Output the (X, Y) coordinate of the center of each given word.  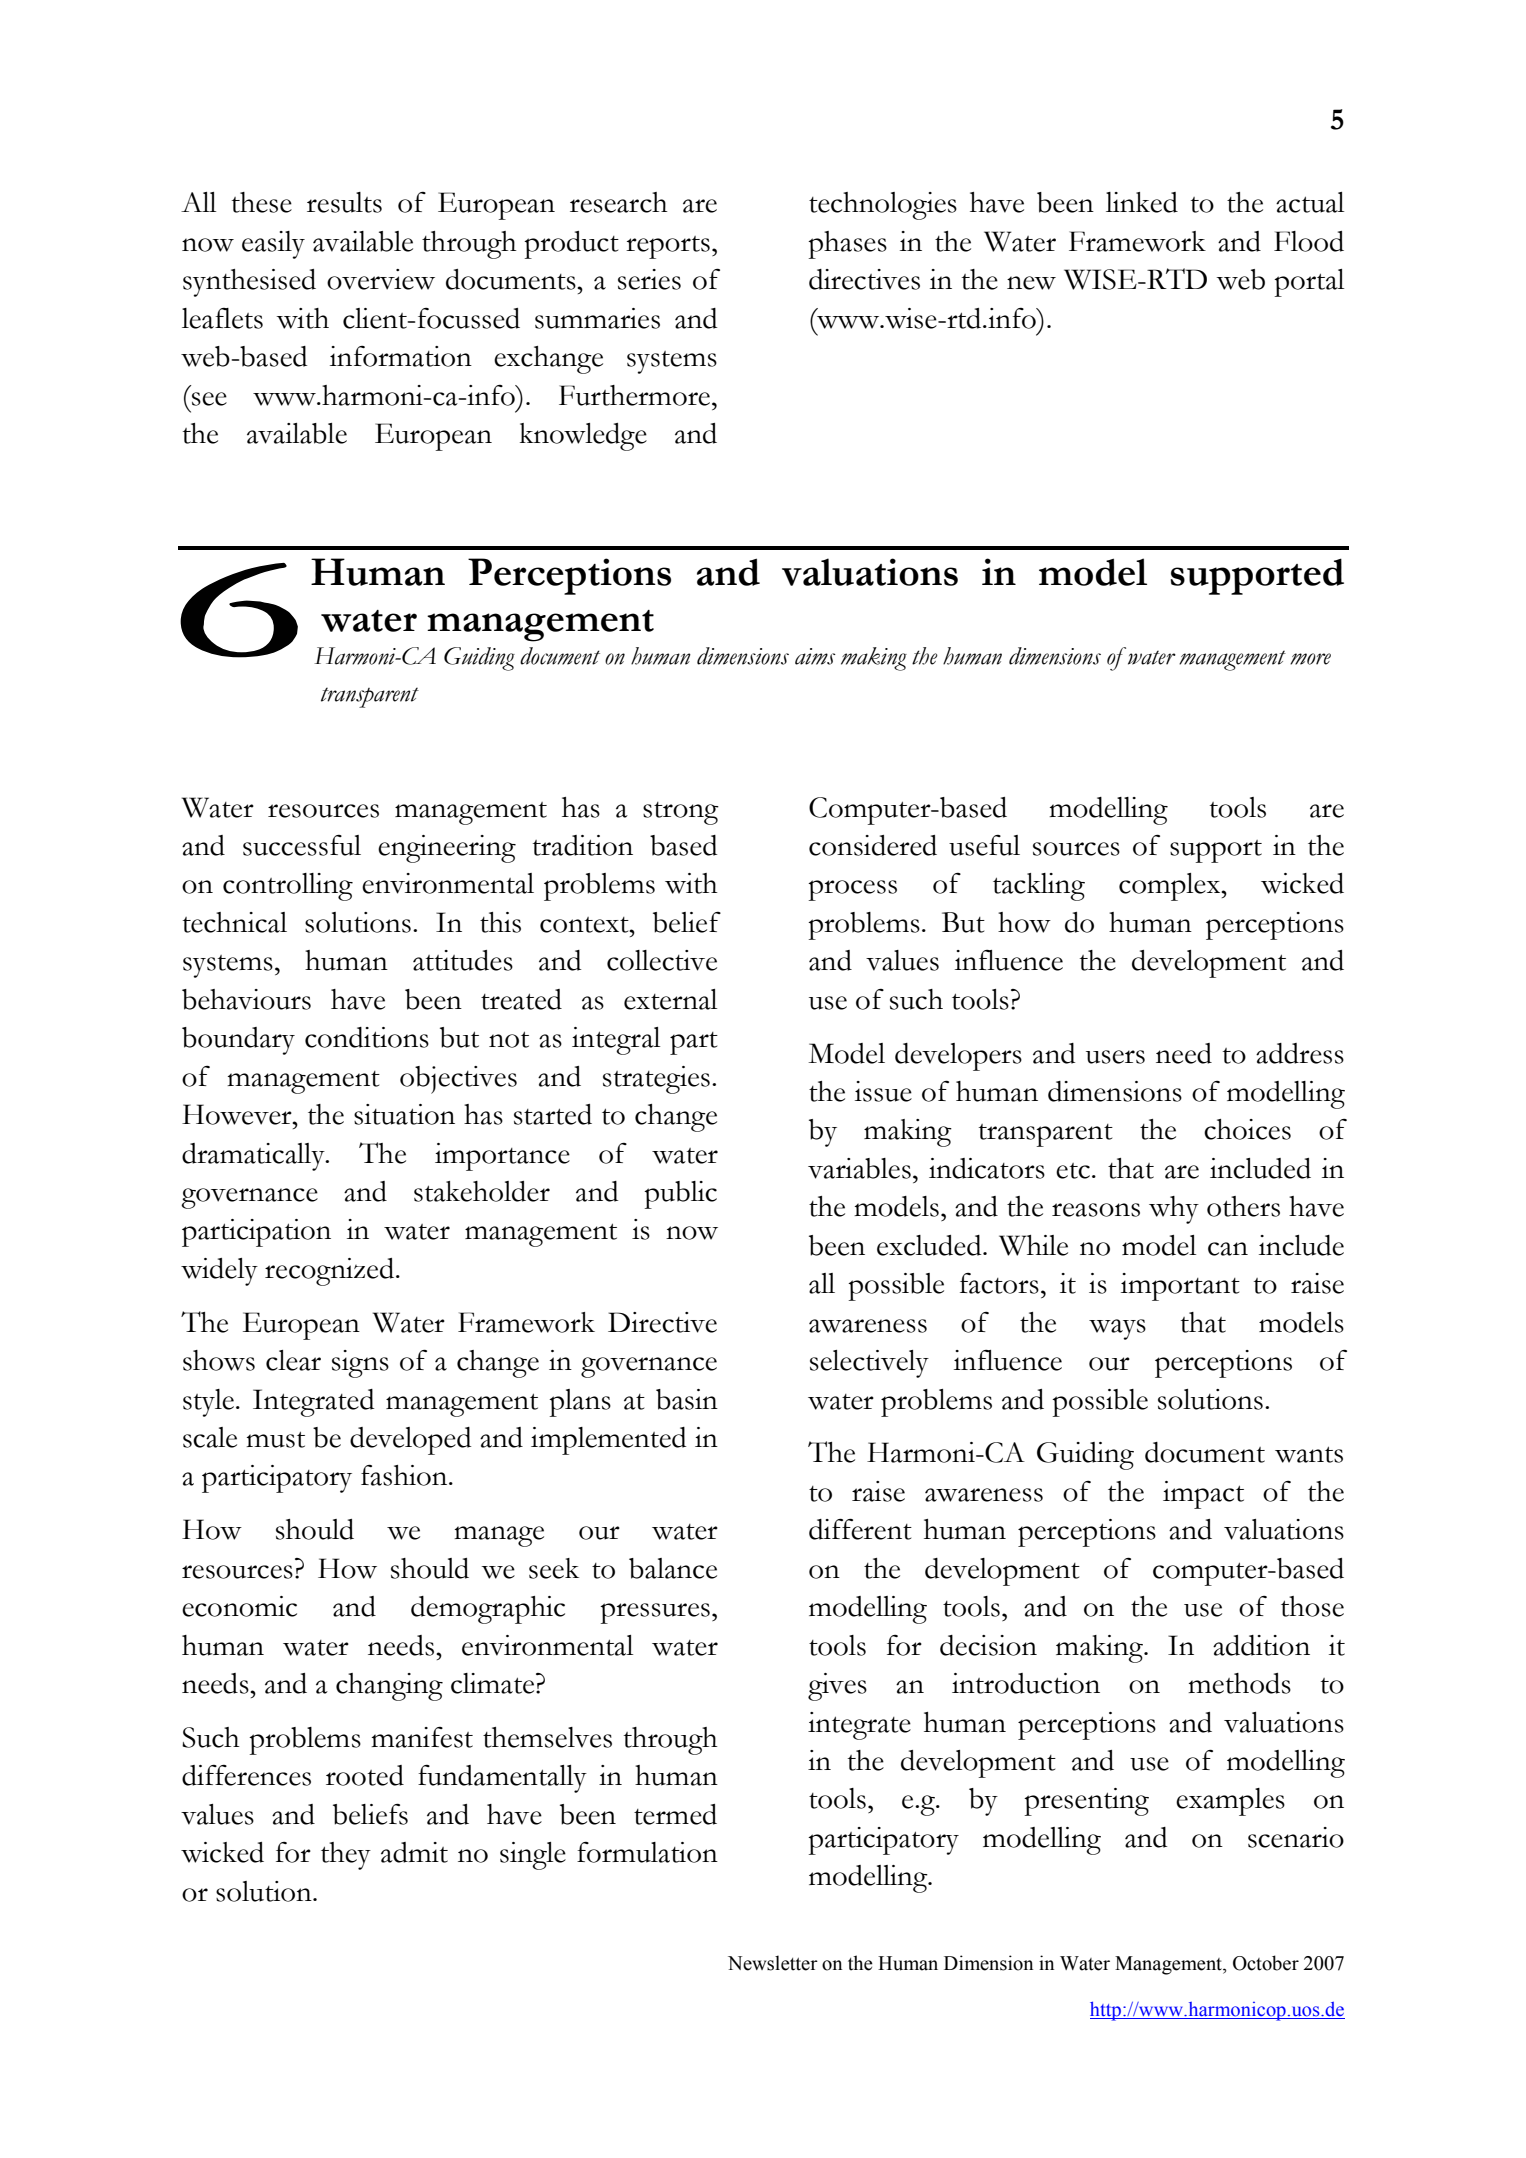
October (1266, 1963)
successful (302, 845)
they (346, 1856)
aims (815, 656)
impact (1203, 1495)
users (1115, 1057)
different (860, 1529)
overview (381, 279)
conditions (367, 1037)
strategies (656, 1080)
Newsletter (773, 1963)
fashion (405, 1475)
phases (847, 245)
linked (1142, 202)
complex (1171, 887)
